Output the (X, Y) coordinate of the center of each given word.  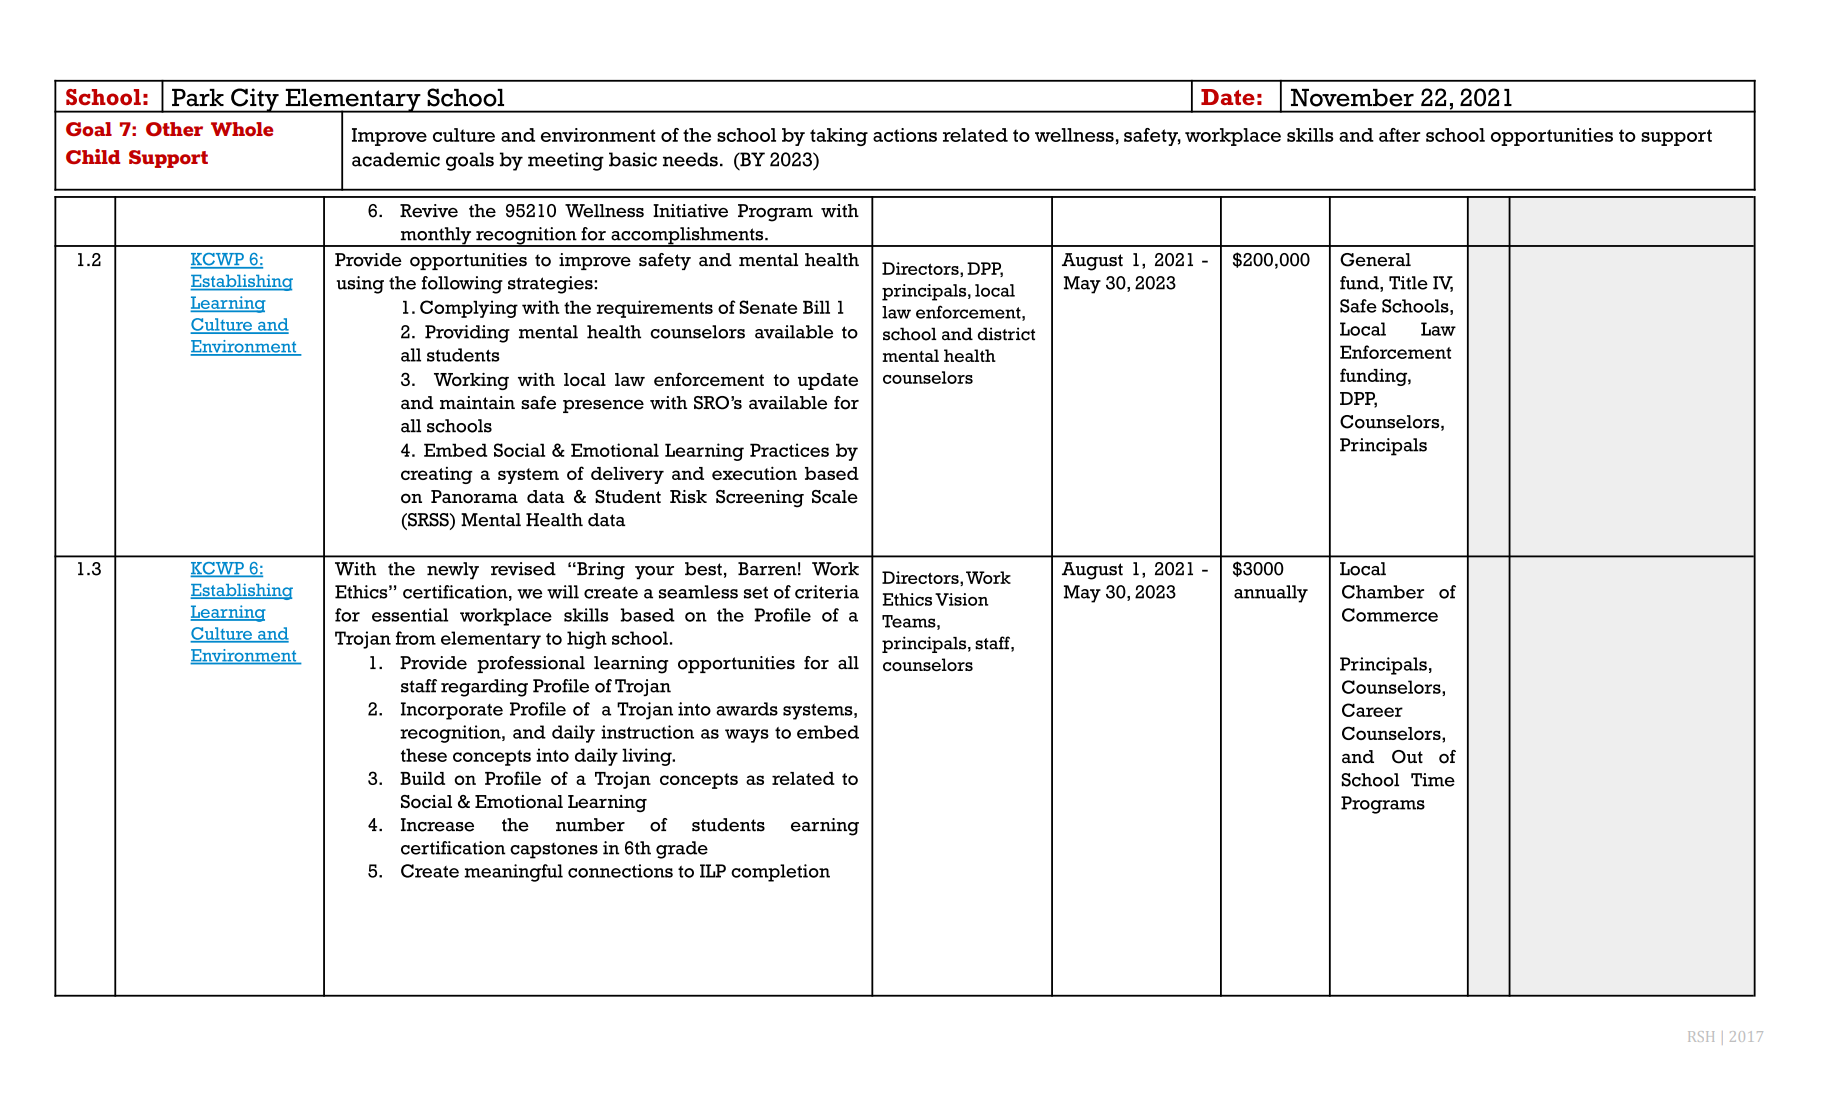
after (1400, 135)
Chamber (1383, 592)
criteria (827, 592)
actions (905, 135)
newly (453, 571)
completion (780, 873)
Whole (242, 129)
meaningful (513, 873)
